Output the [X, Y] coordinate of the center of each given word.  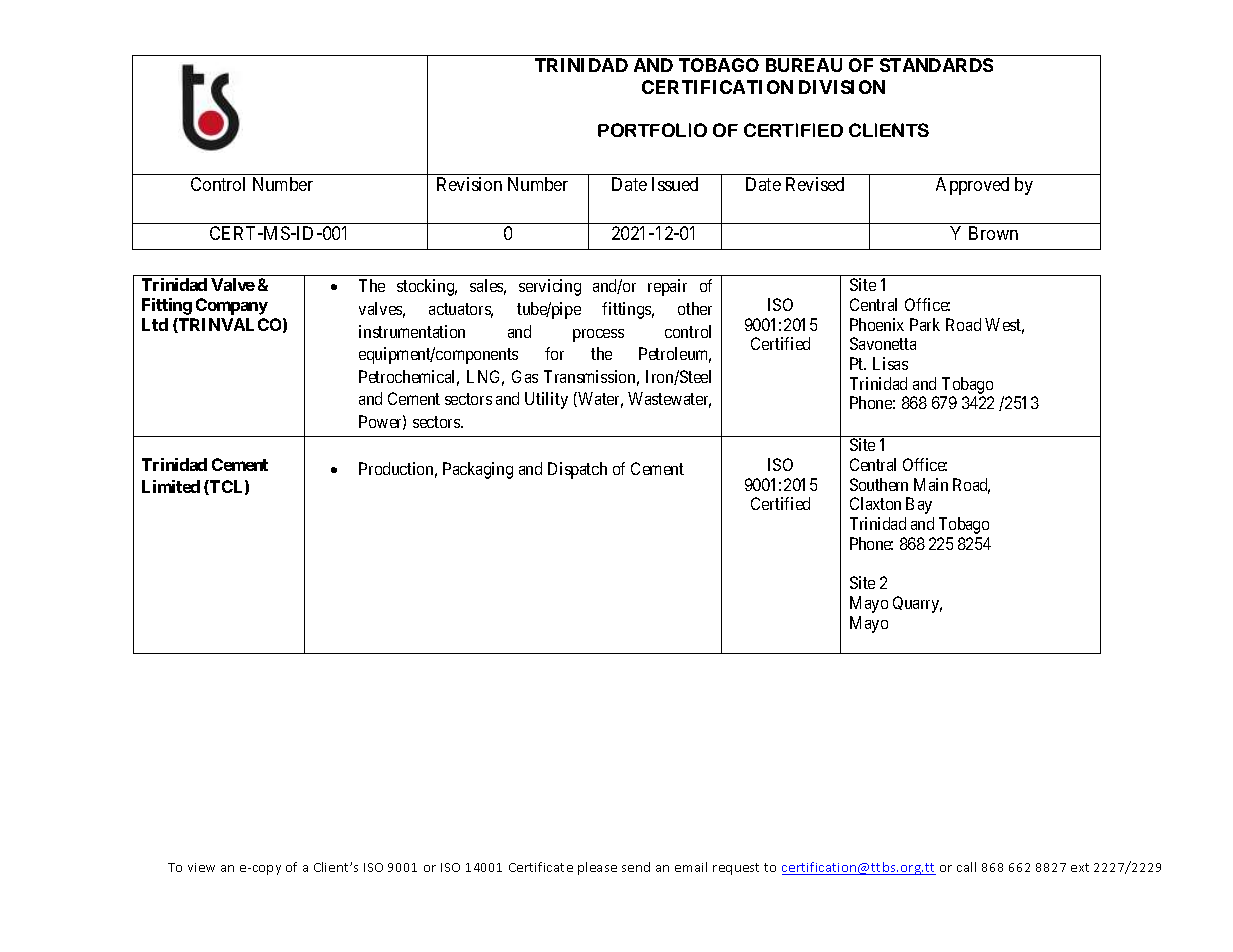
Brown [993, 233]
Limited [171, 486]
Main [931, 484]
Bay [919, 505]
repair [667, 287]
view [201, 867]
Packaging [478, 470]
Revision [469, 184]
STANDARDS [936, 65]
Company [232, 306]
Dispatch [577, 470]
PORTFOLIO [652, 130]
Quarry [917, 604]
